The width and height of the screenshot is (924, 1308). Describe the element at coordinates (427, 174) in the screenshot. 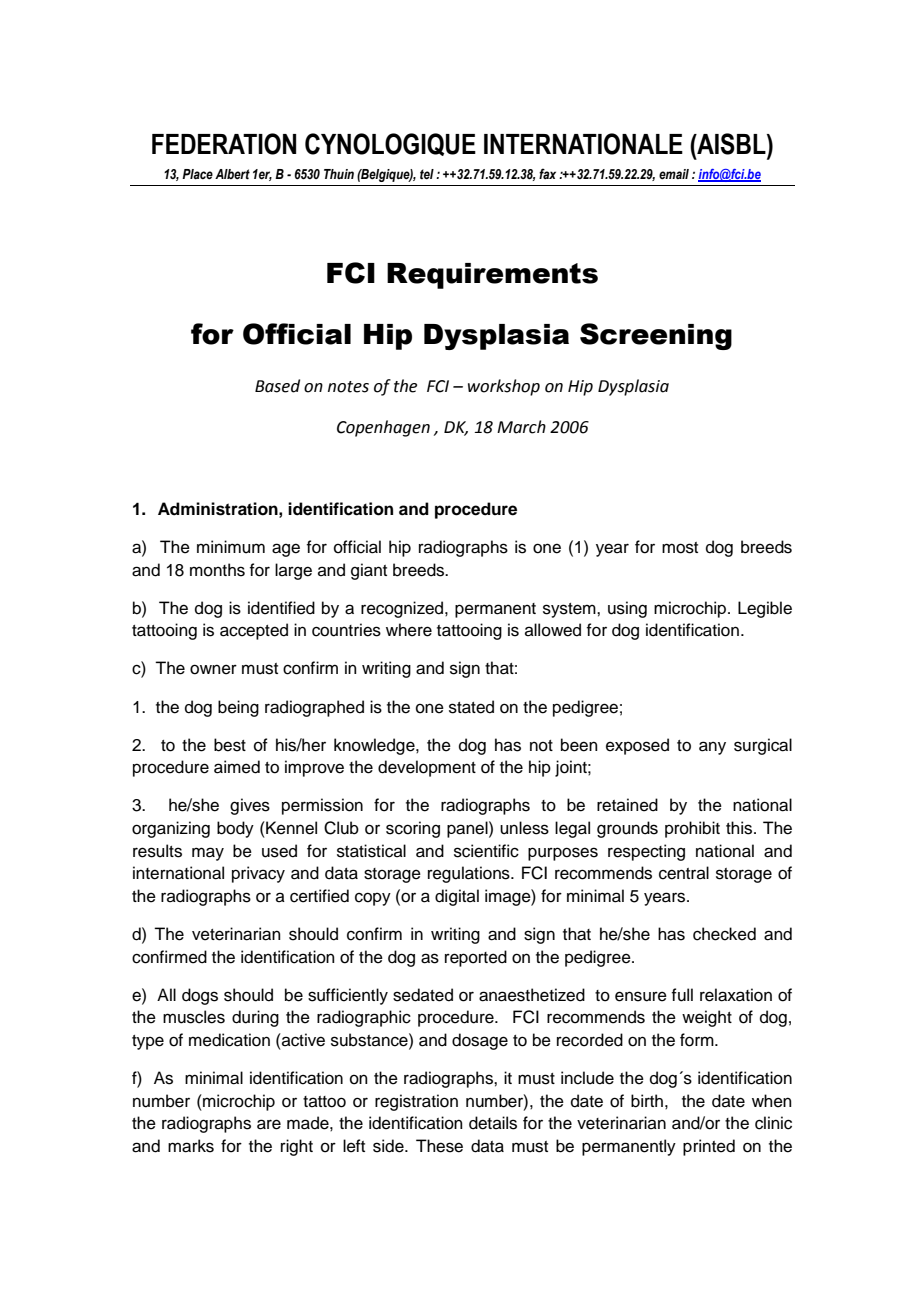

I see `tel` at that location.
